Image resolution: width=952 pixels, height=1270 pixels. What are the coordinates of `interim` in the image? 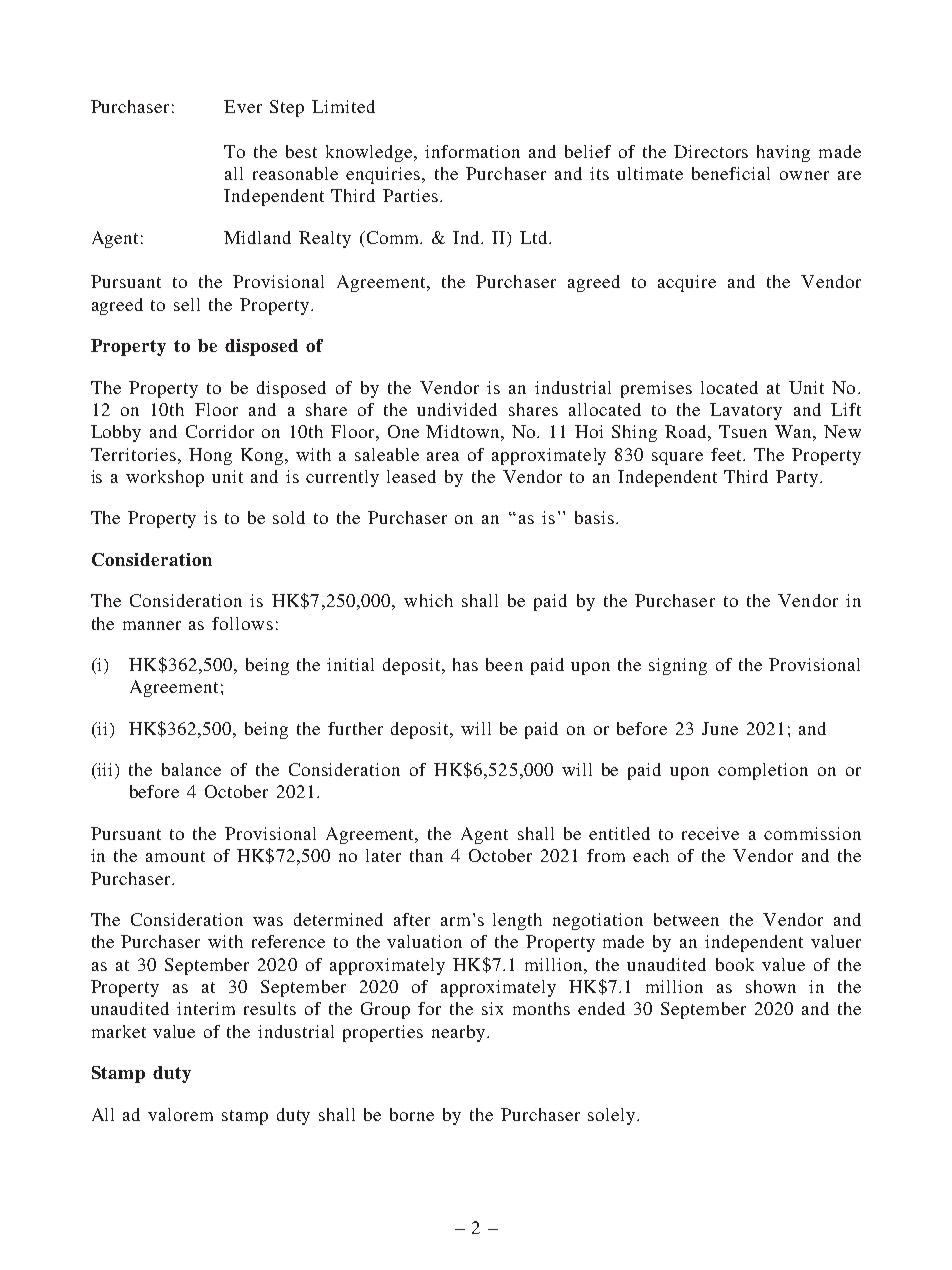 It's located at (206, 1008).
